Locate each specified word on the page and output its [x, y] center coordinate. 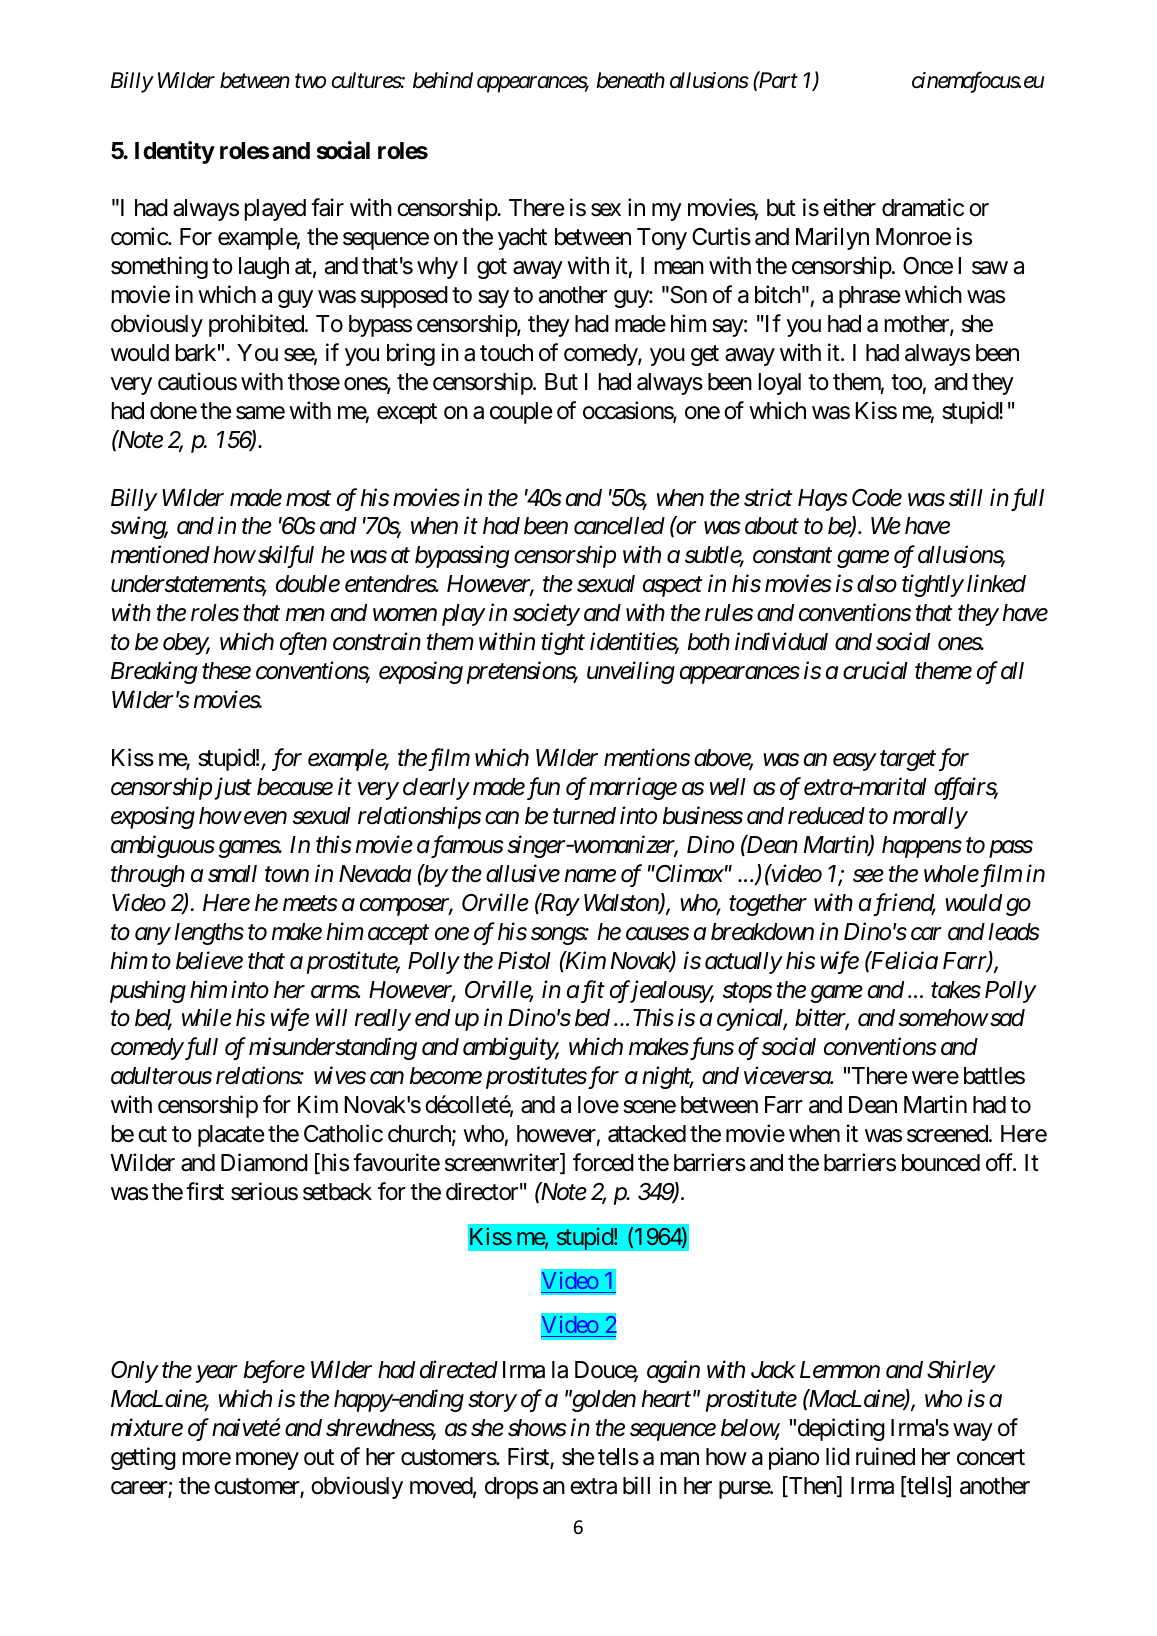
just [233, 788]
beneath [630, 80]
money [267, 1461]
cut [152, 1135]
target [908, 761]
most [308, 499]
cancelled [619, 526]
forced [603, 1162]
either [849, 207]
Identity [175, 152]
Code [877, 498]
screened [947, 1134]
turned [584, 816]
